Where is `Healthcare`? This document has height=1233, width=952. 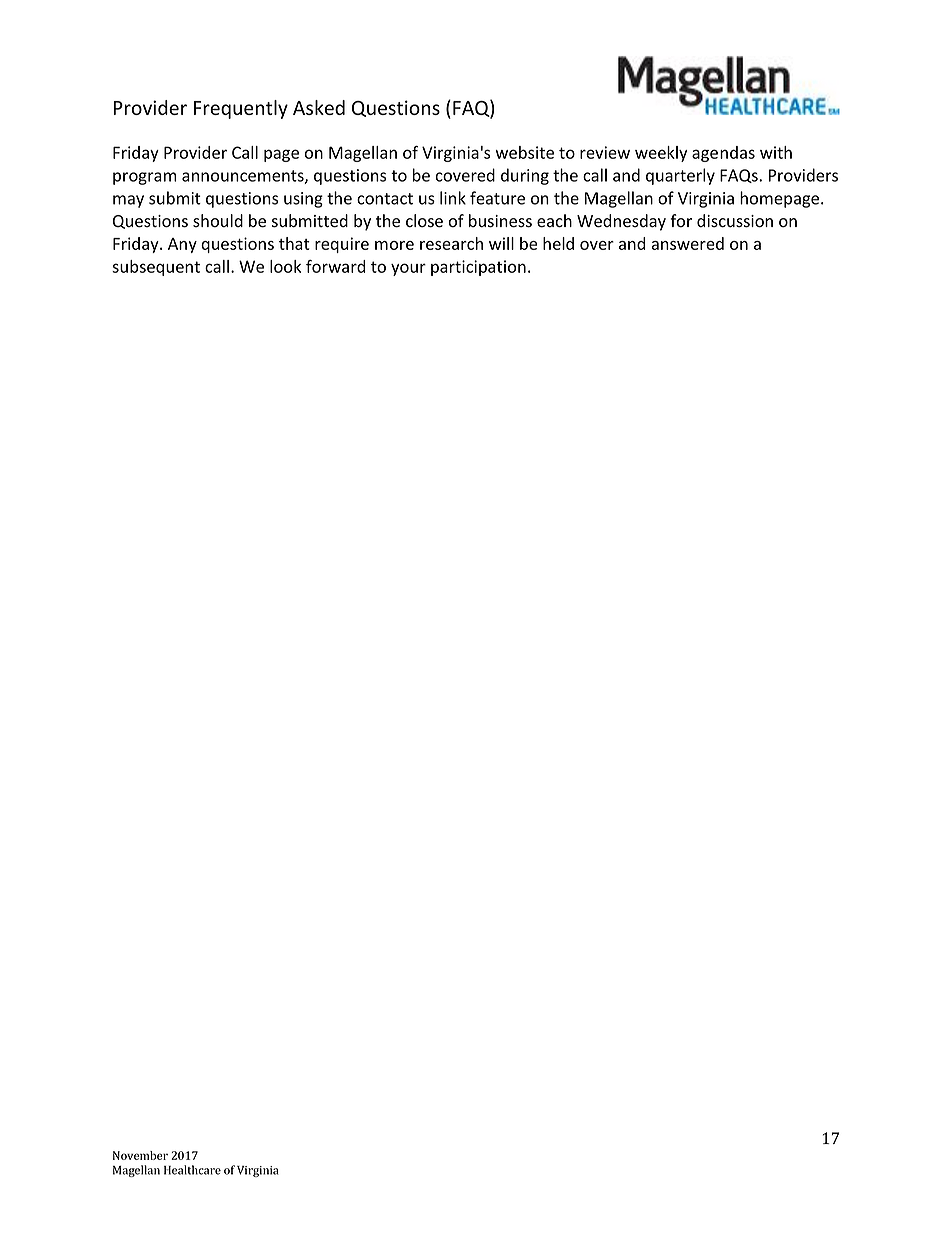
Healthcare is located at coordinates (192, 1170).
